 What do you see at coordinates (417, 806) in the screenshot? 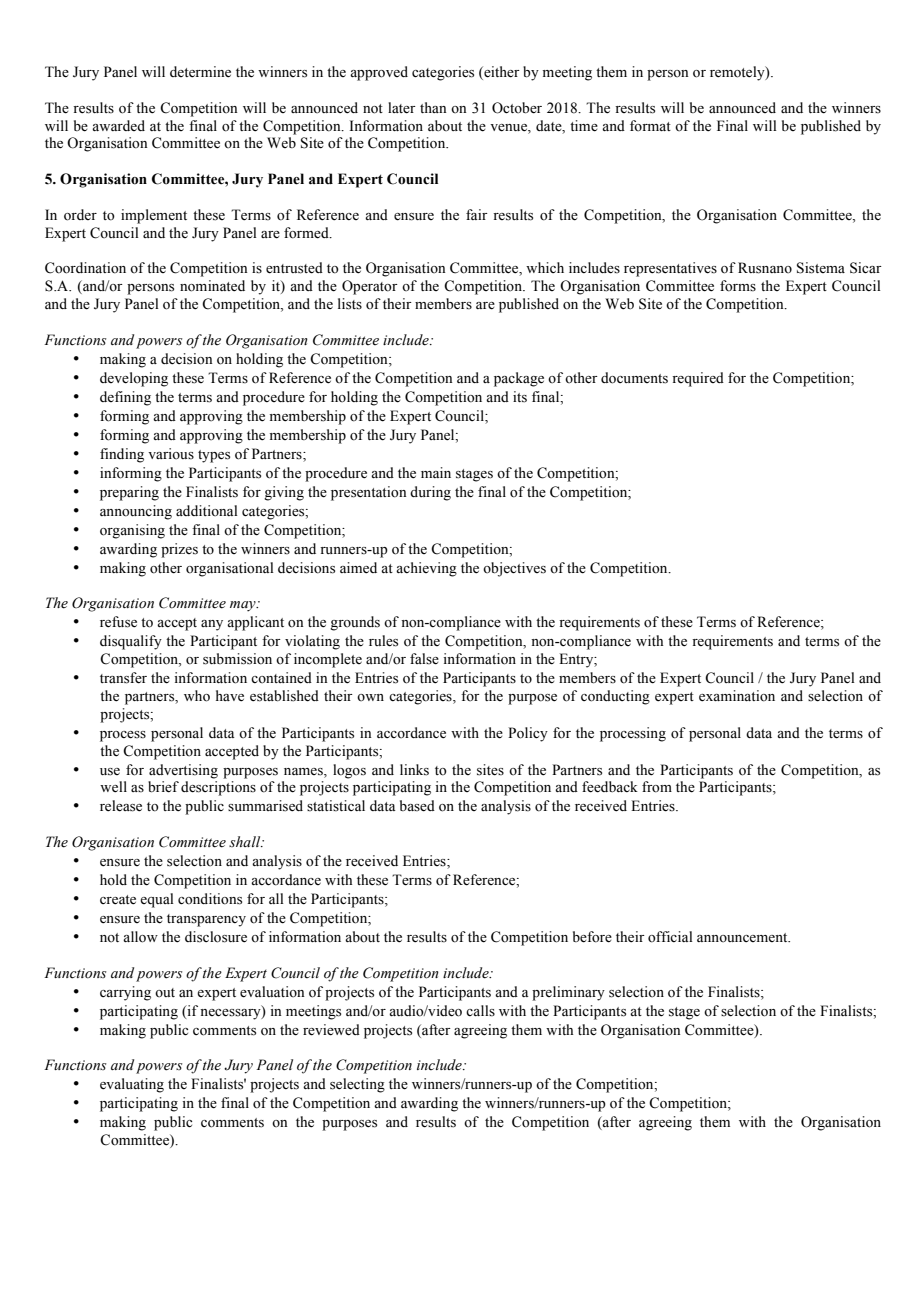
I see `based` at bounding box center [417, 806].
